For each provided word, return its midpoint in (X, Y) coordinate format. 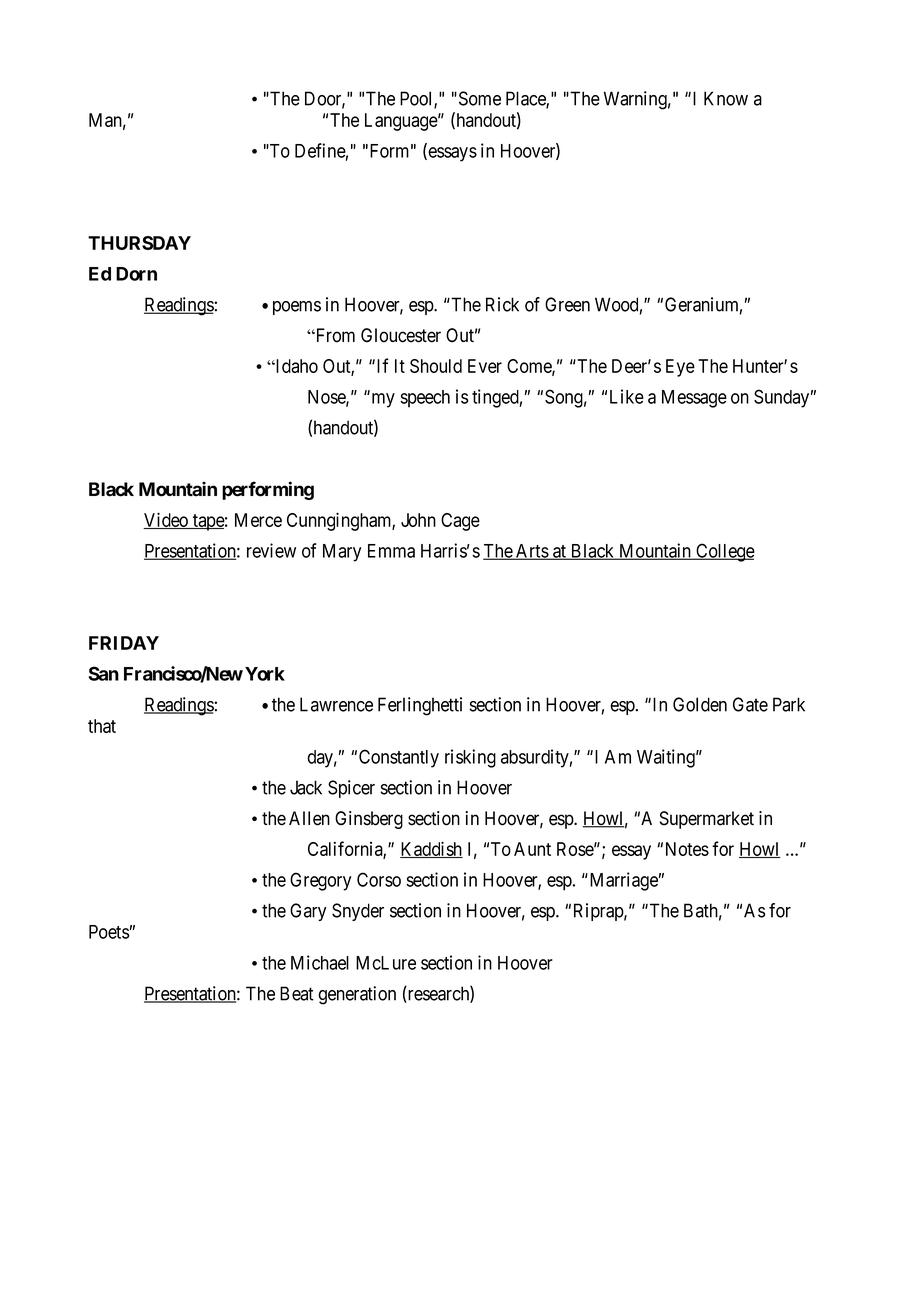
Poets (109, 932)
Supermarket (707, 820)
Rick (502, 304)
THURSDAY (139, 243)
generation (357, 995)
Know (726, 98)
